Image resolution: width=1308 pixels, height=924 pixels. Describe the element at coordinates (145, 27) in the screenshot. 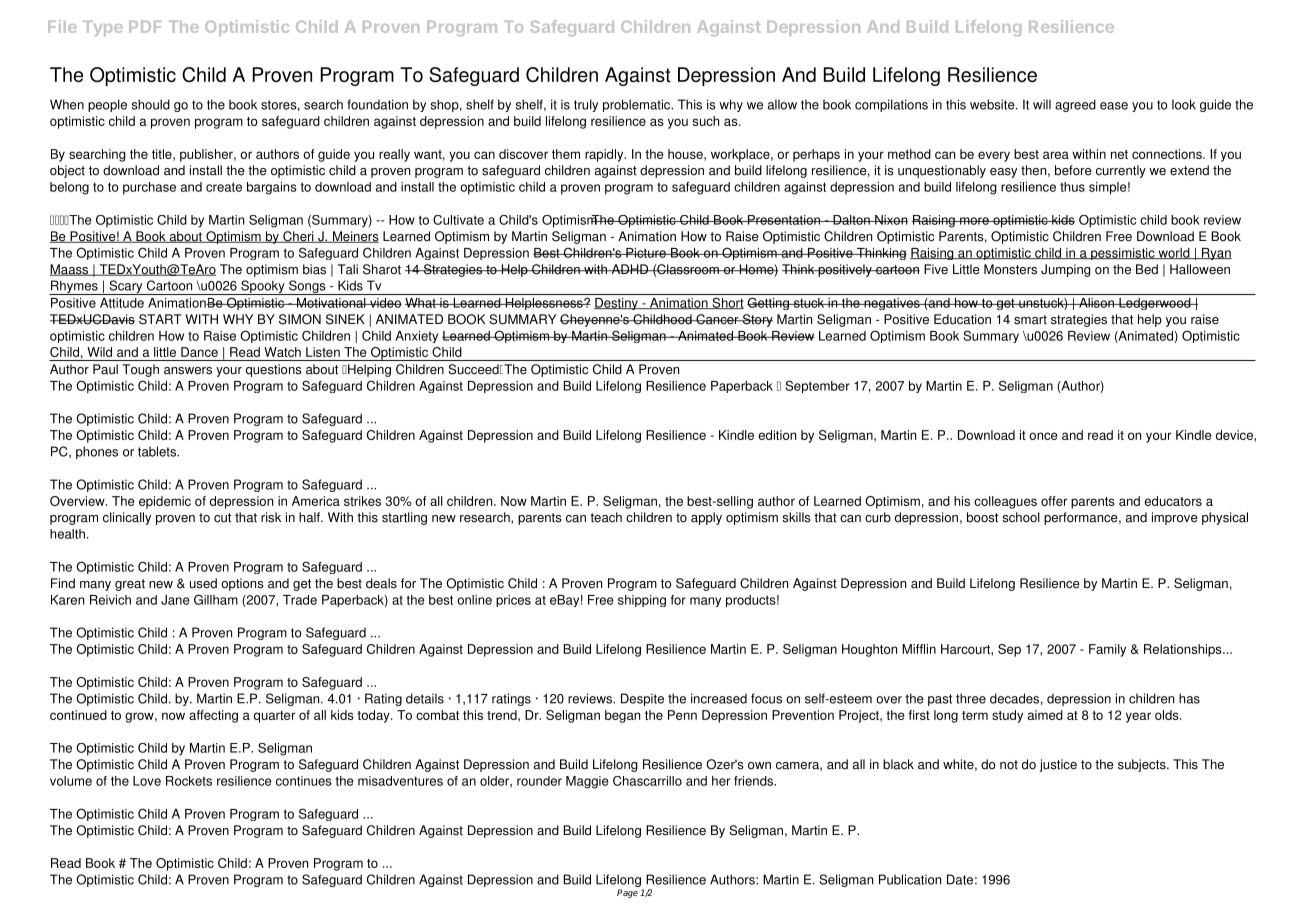

I see `PDF` at that location.
